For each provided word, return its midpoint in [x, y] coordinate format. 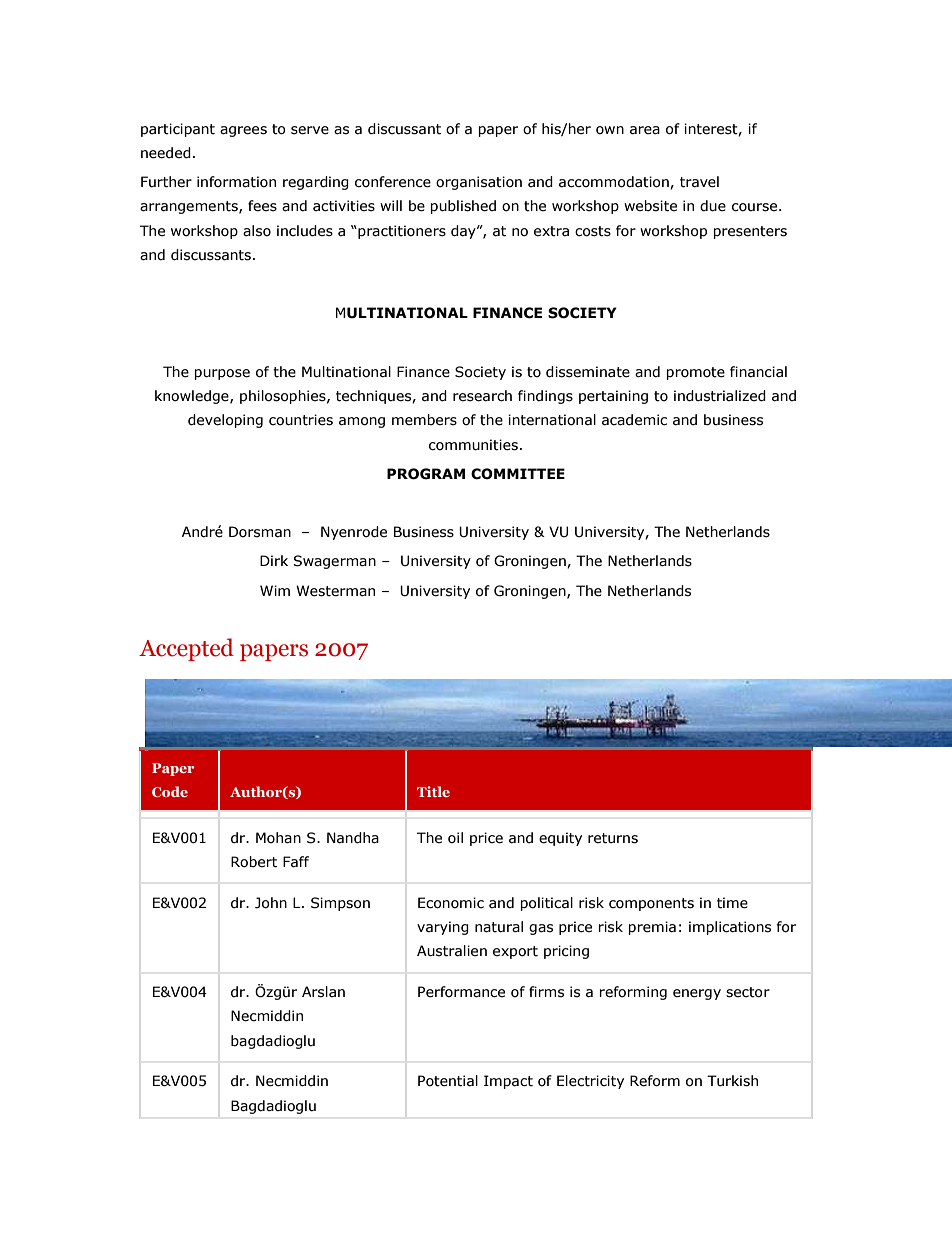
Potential [448, 1081]
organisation [479, 183]
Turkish [732, 1081]
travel [699, 182]
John [271, 903]
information [236, 182]
